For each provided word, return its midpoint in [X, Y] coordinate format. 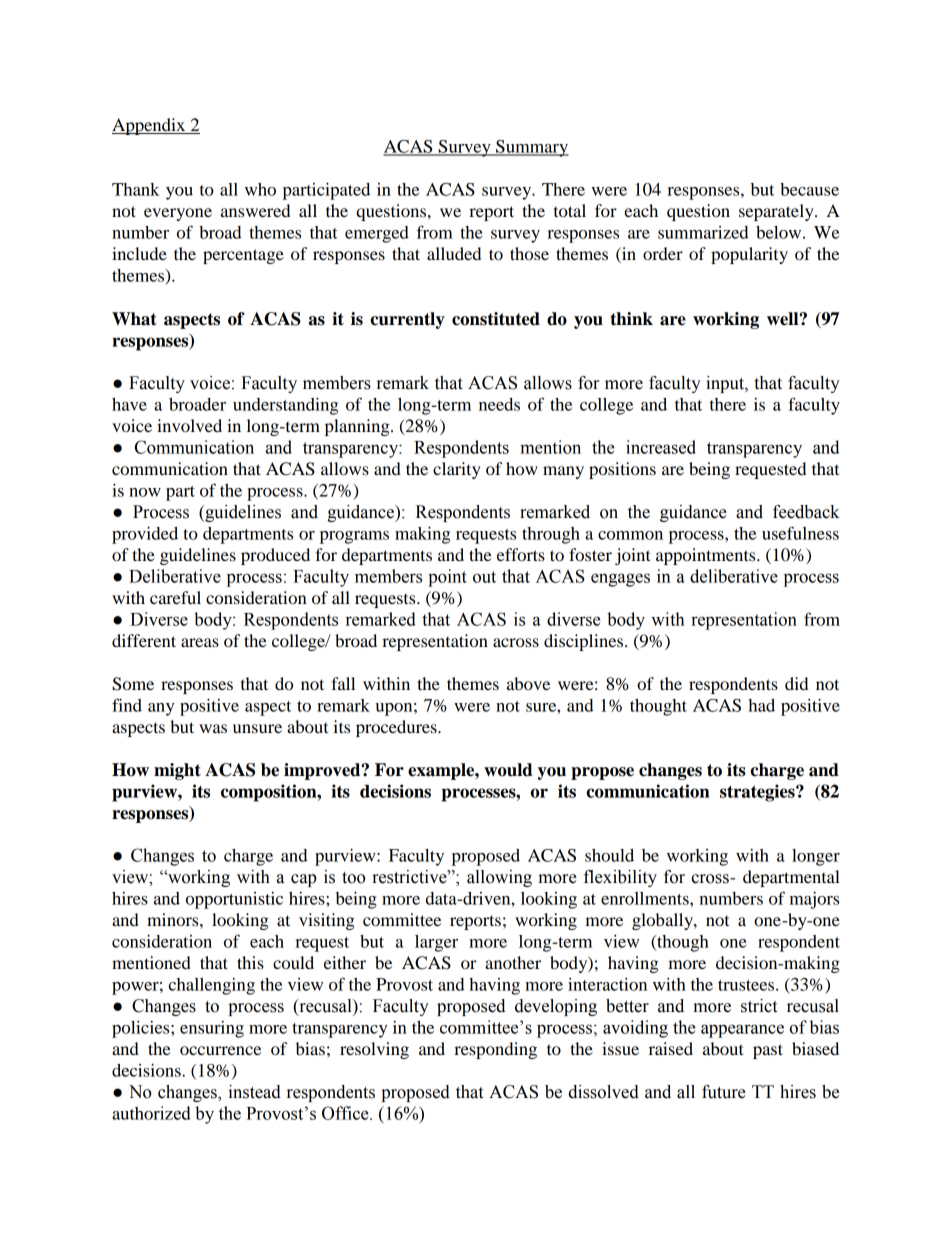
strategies [758, 793]
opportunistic [234, 900]
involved [189, 425]
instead [254, 1092]
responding [495, 1050]
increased [661, 447]
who [260, 189]
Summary [531, 148]
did [796, 683]
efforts [521, 554]
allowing [499, 878]
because [809, 189]
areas [200, 642]
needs [499, 404]
